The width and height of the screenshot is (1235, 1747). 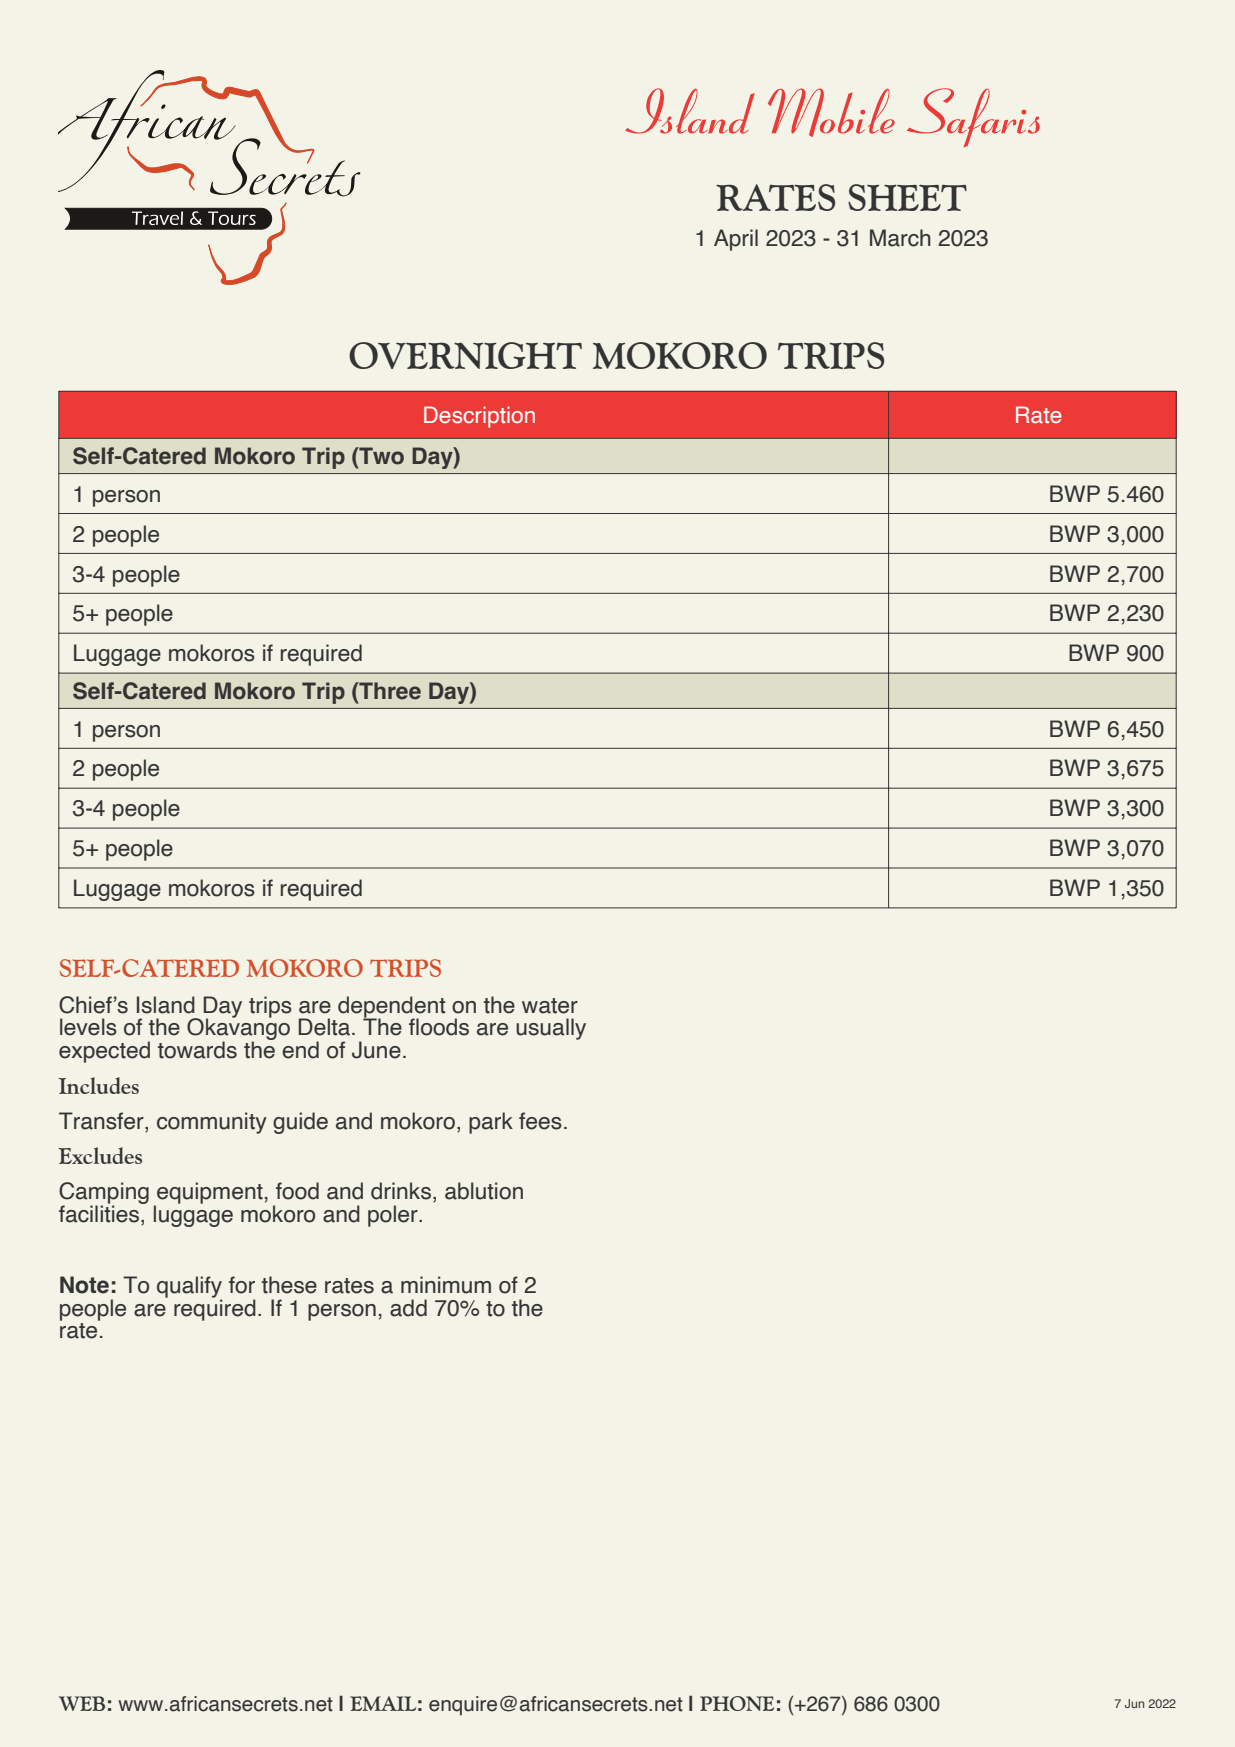 What do you see at coordinates (551, 1029) in the screenshot?
I see `usually` at bounding box center [551, 1029].
